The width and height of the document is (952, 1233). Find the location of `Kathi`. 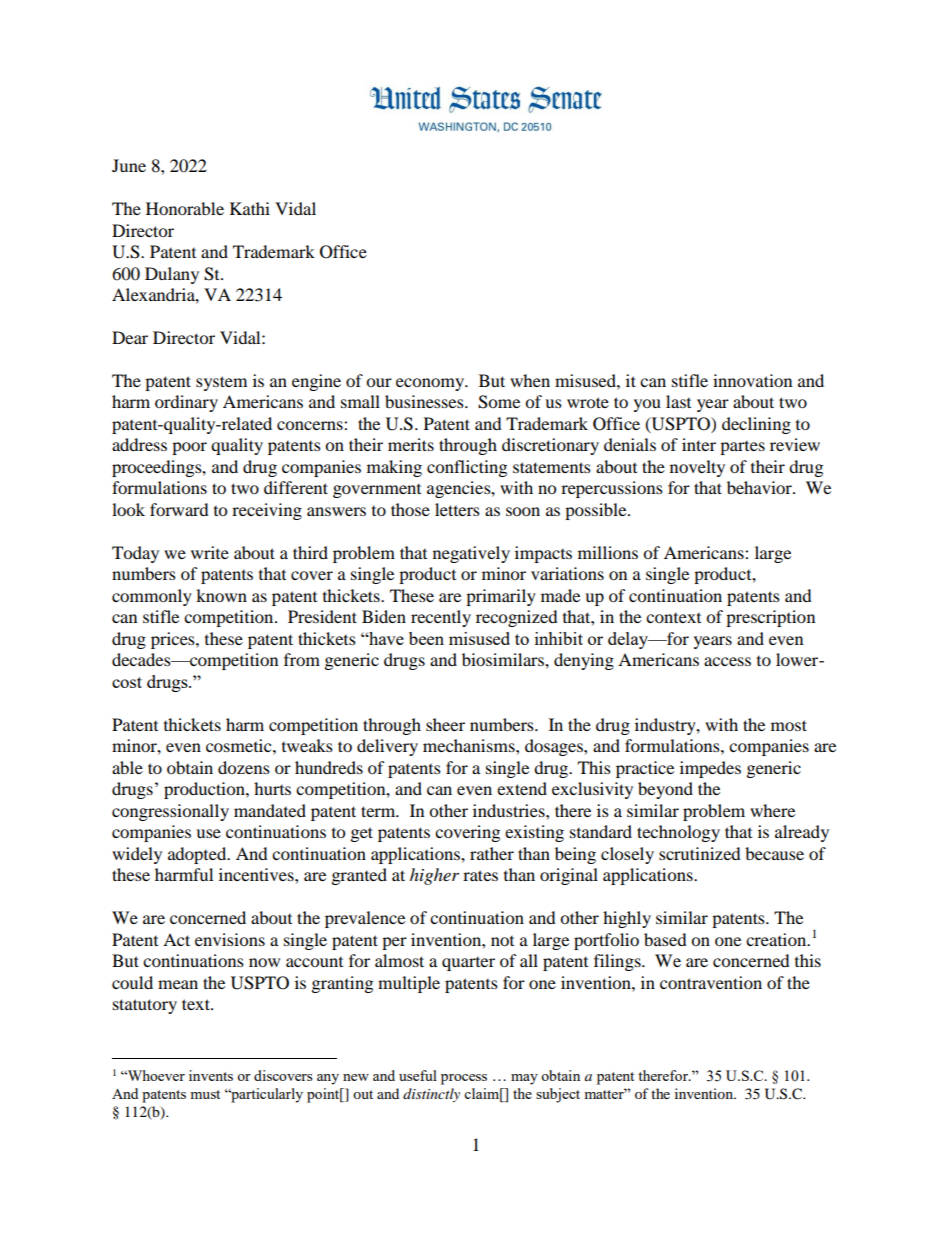

Kathi is located at coordinates (250, 208).
